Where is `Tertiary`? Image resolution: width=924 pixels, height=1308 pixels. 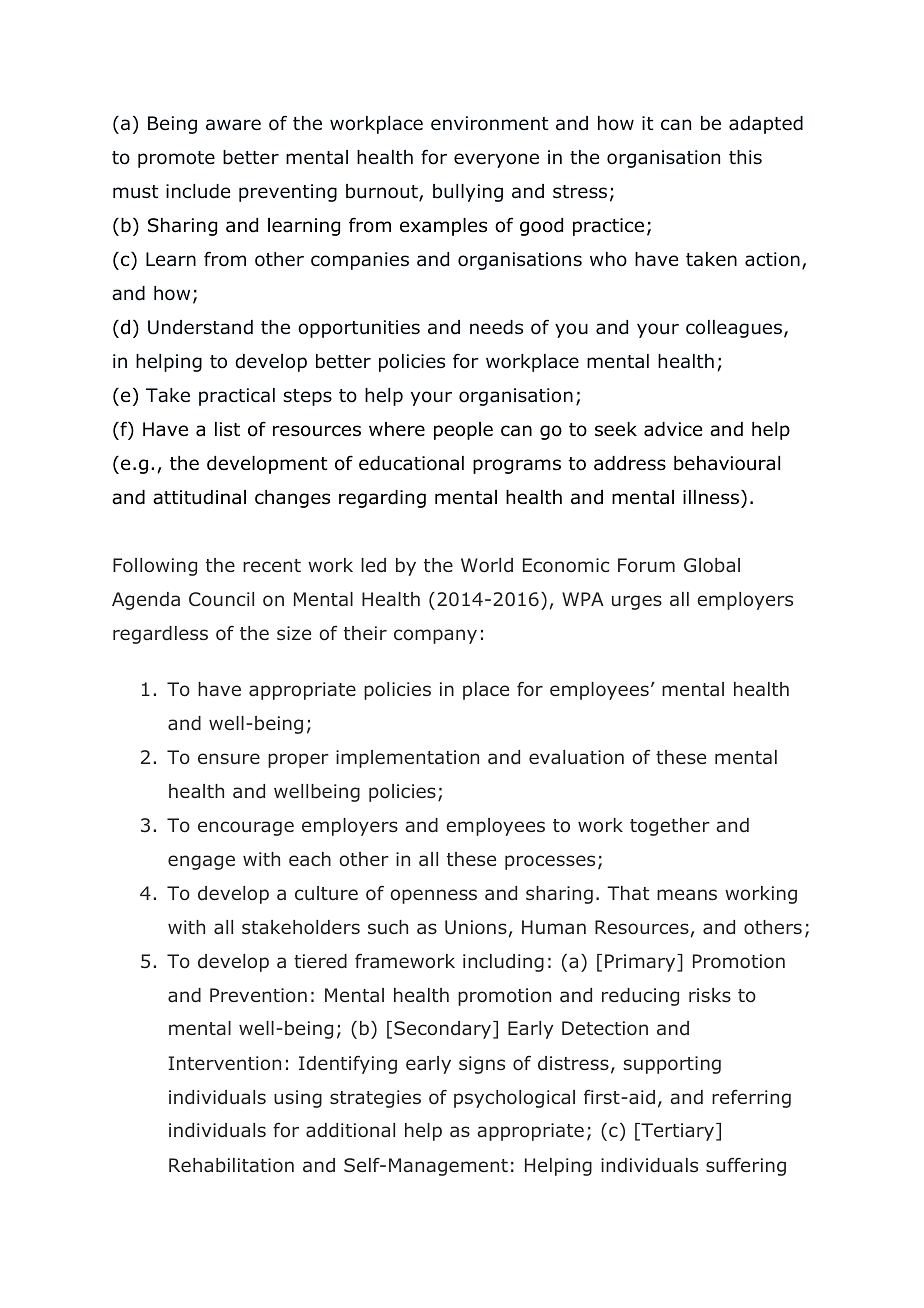 Tertiary is located at coordinates (678, 1132).
